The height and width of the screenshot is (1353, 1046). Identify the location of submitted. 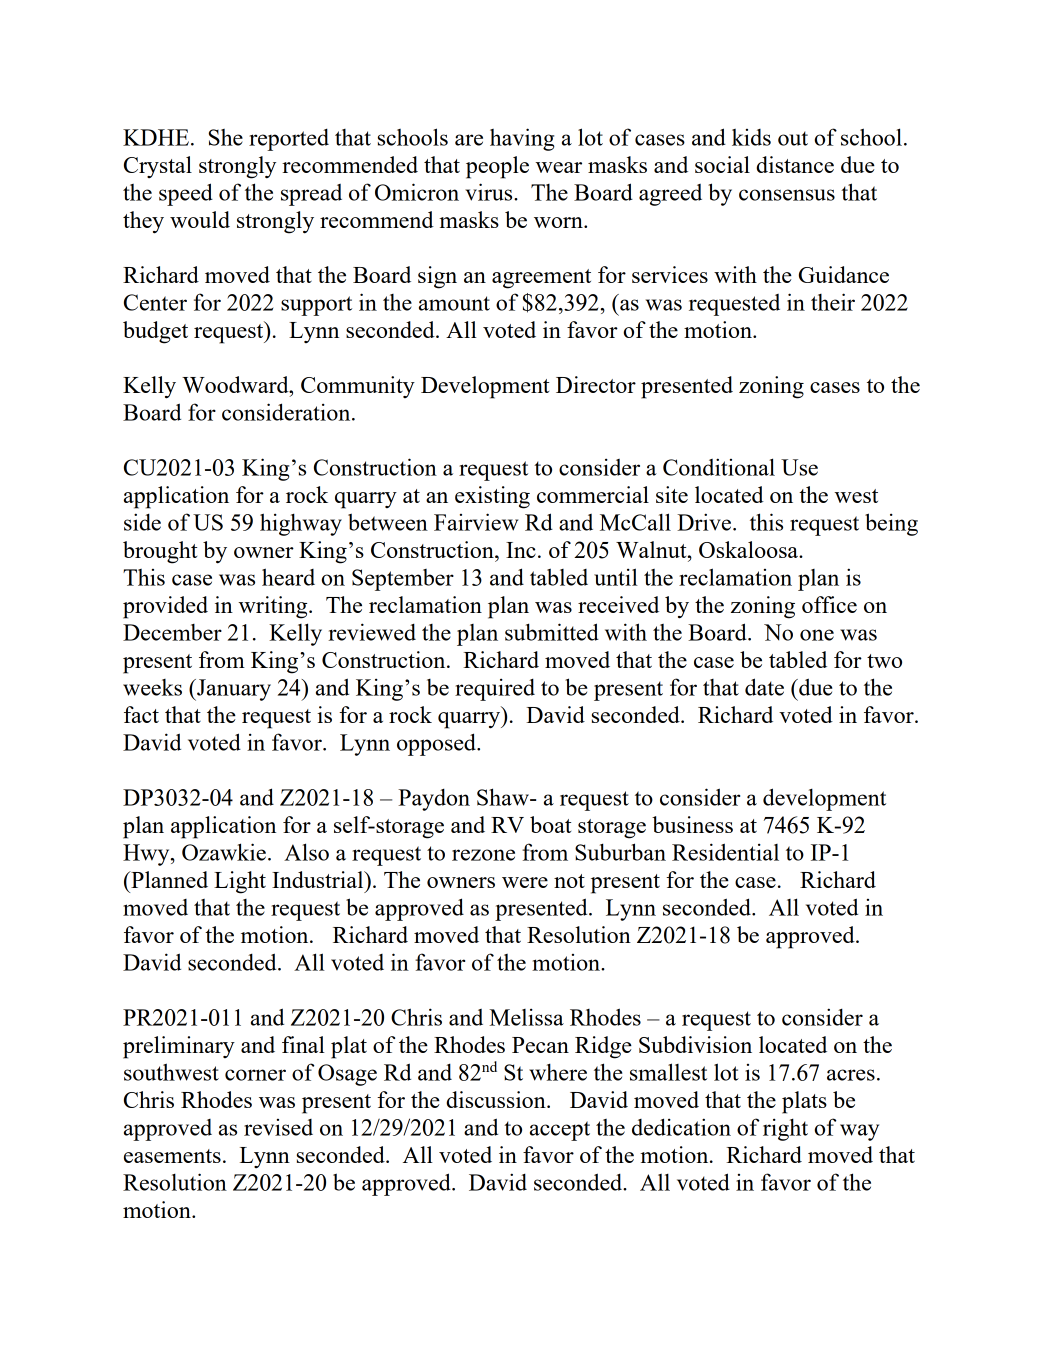
(552, 632).
